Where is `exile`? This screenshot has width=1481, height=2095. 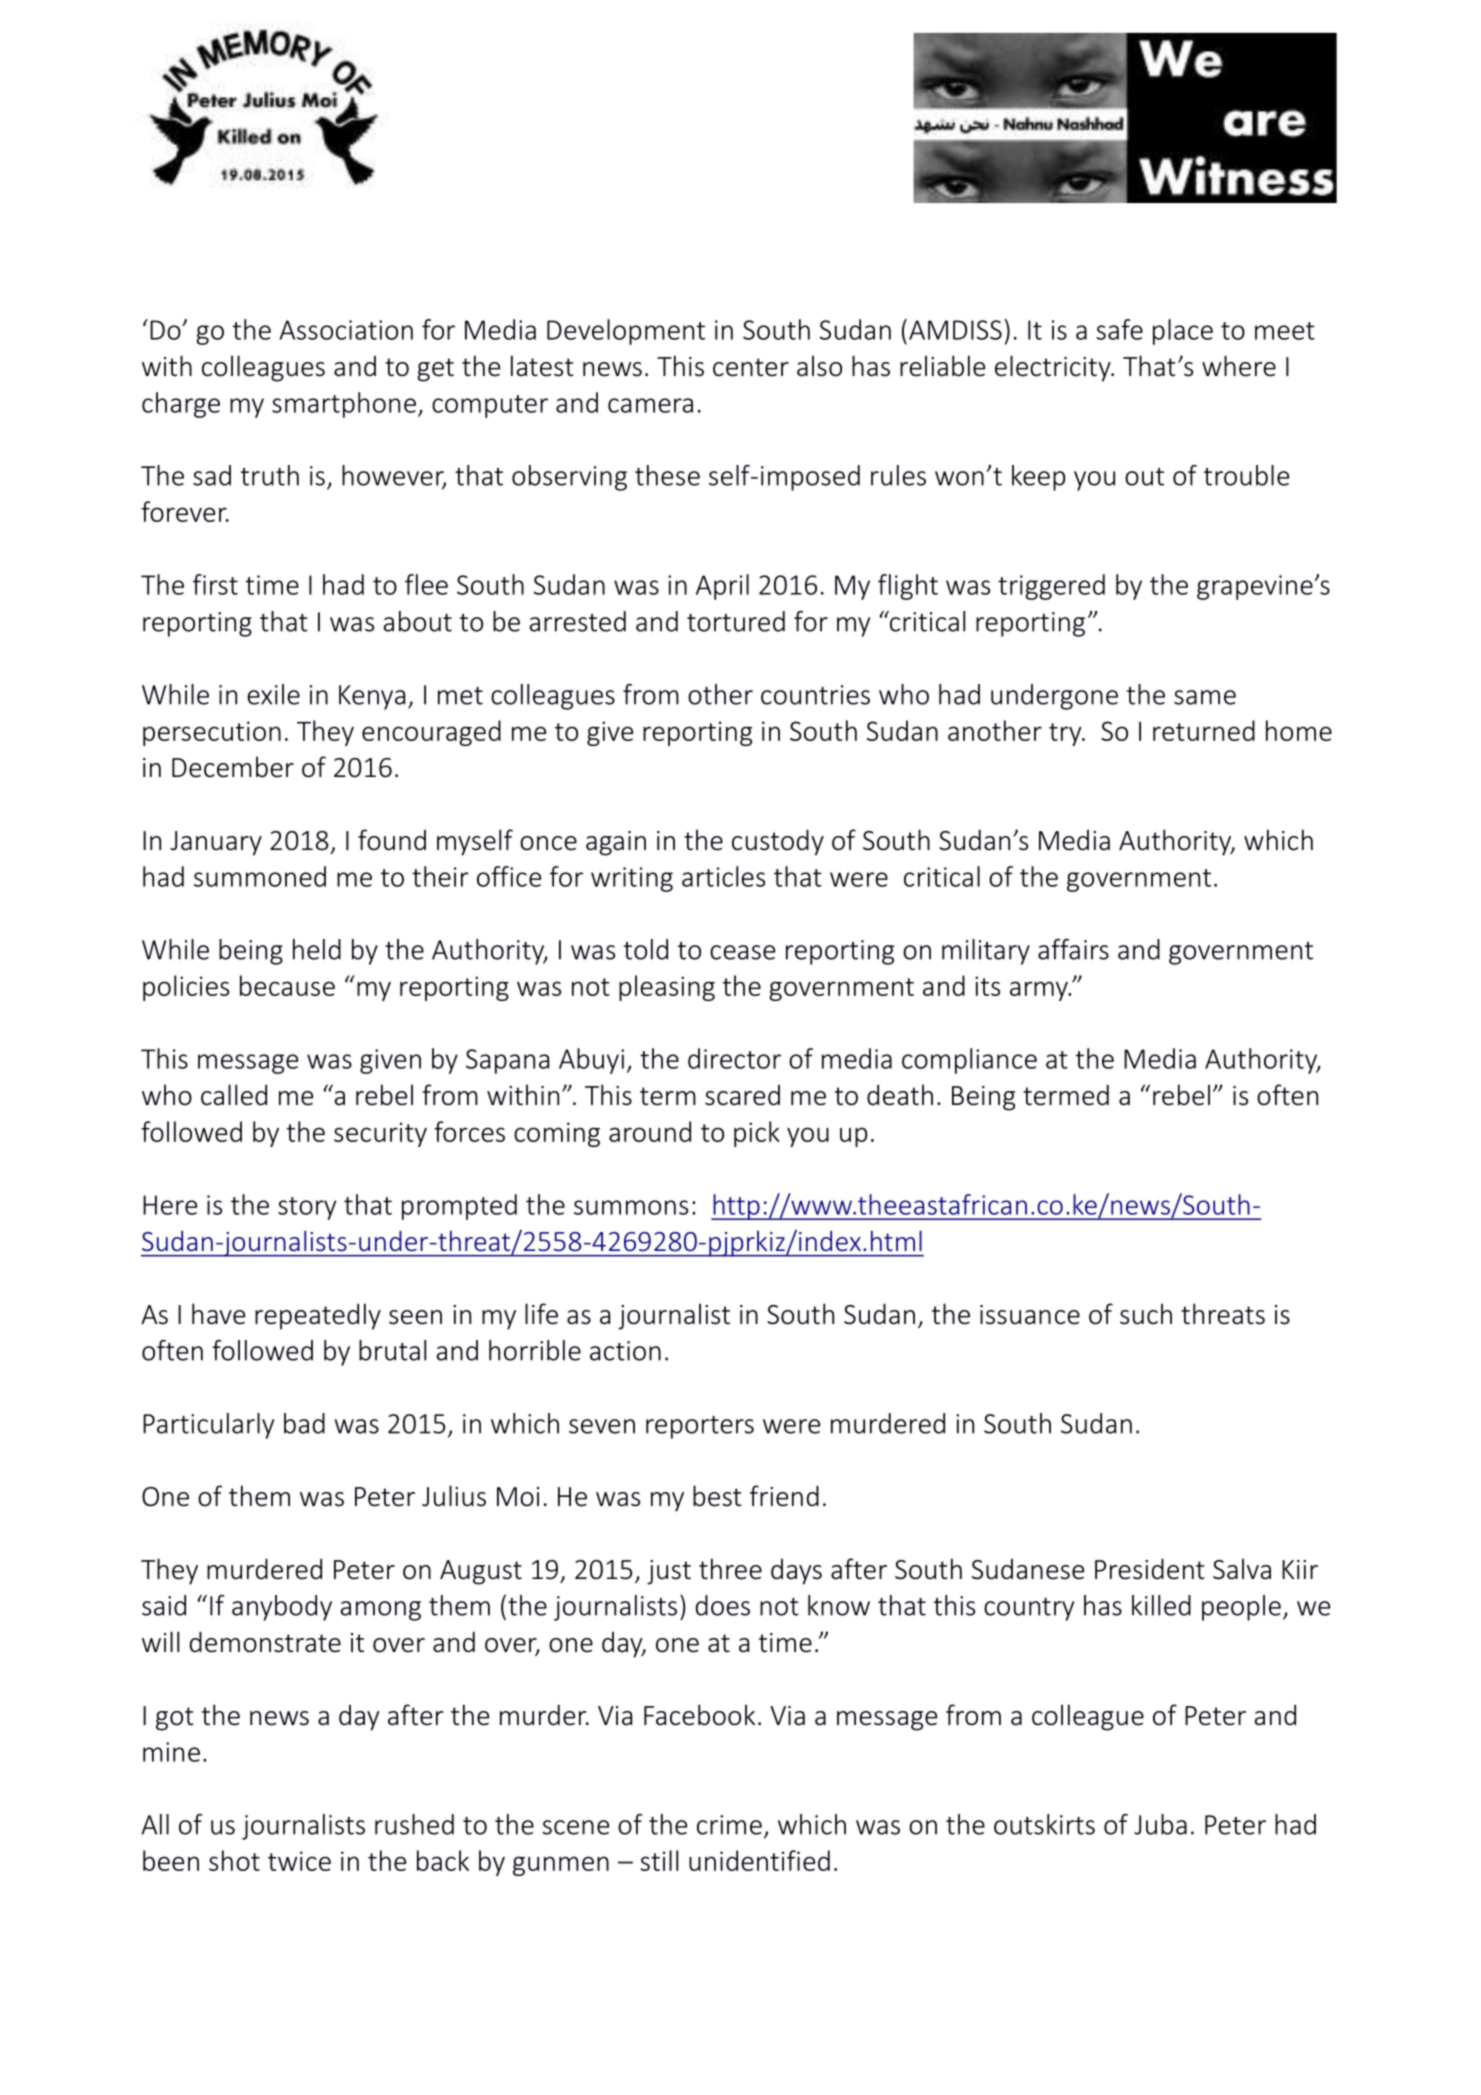
exile is located at coordinates (273, 694).
